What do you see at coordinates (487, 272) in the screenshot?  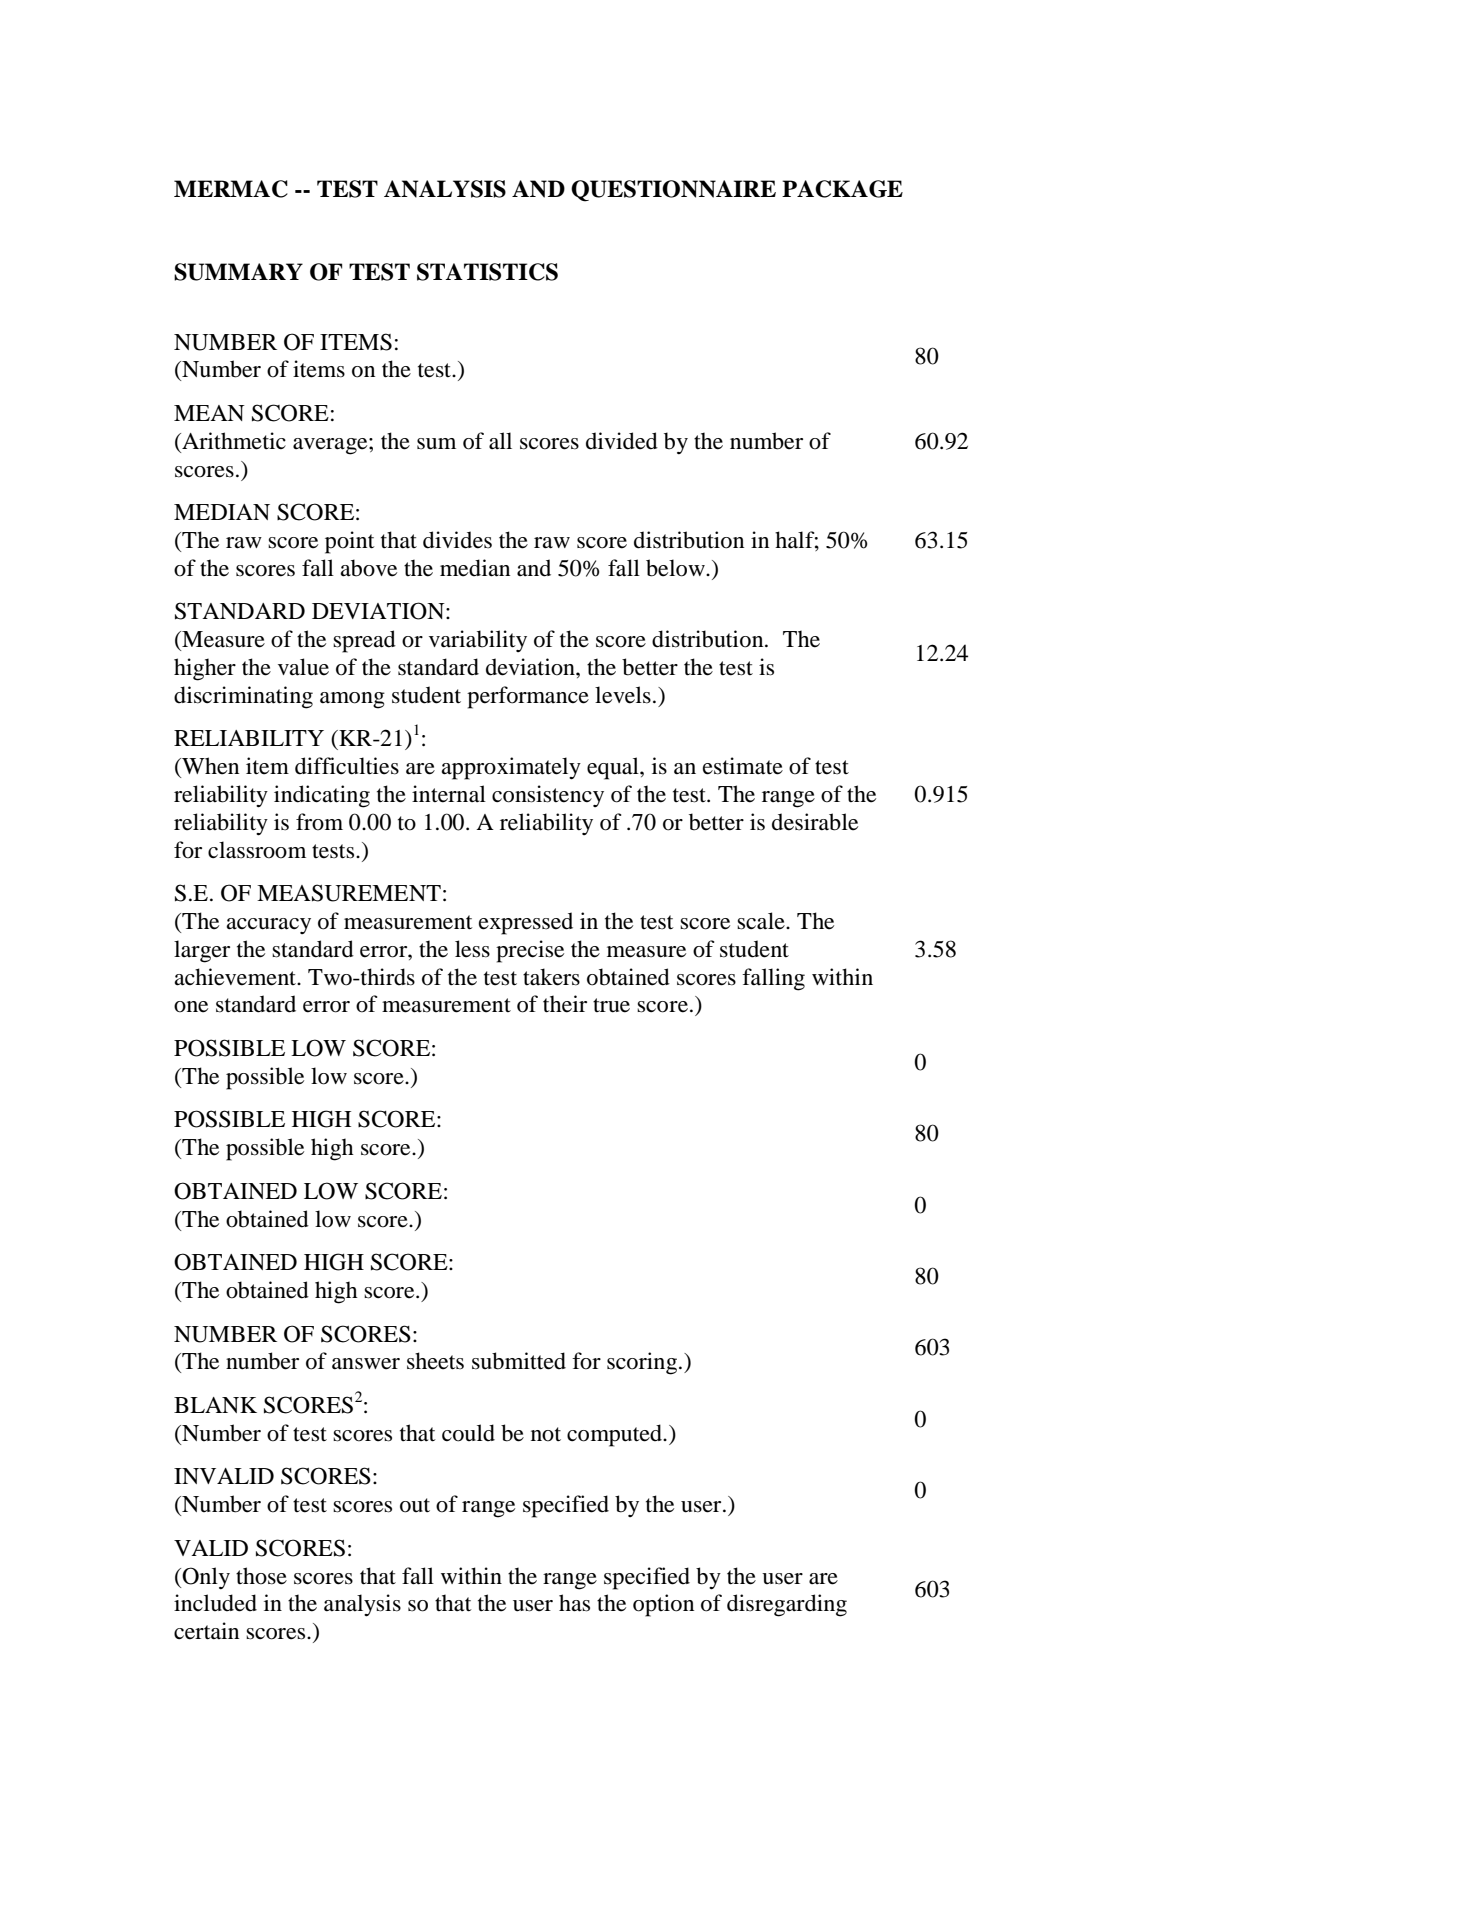 I see `STATISTICS` at bounding box center [487, 272].
